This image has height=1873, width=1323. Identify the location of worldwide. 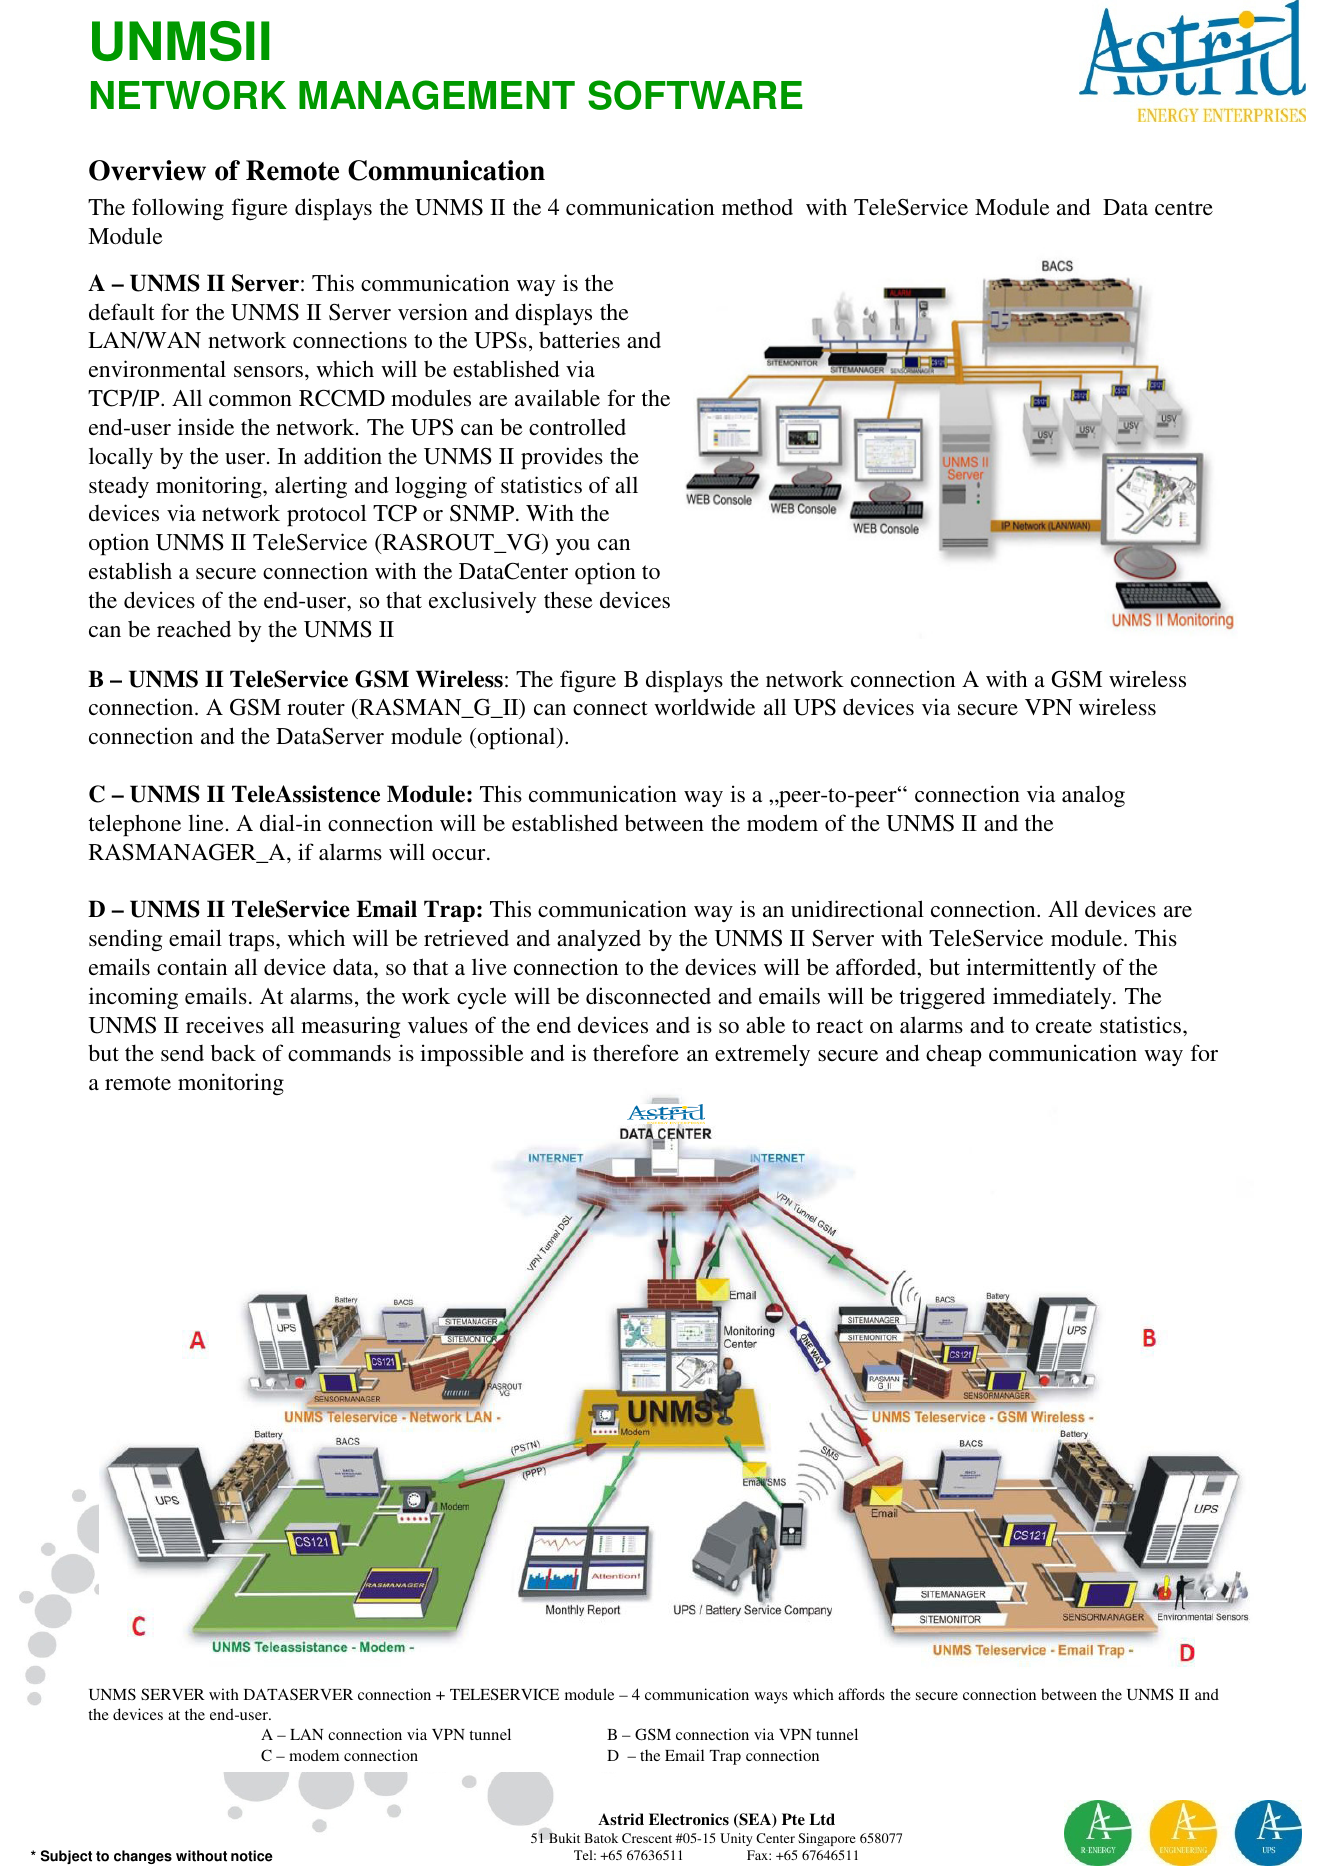
(704, 706).
